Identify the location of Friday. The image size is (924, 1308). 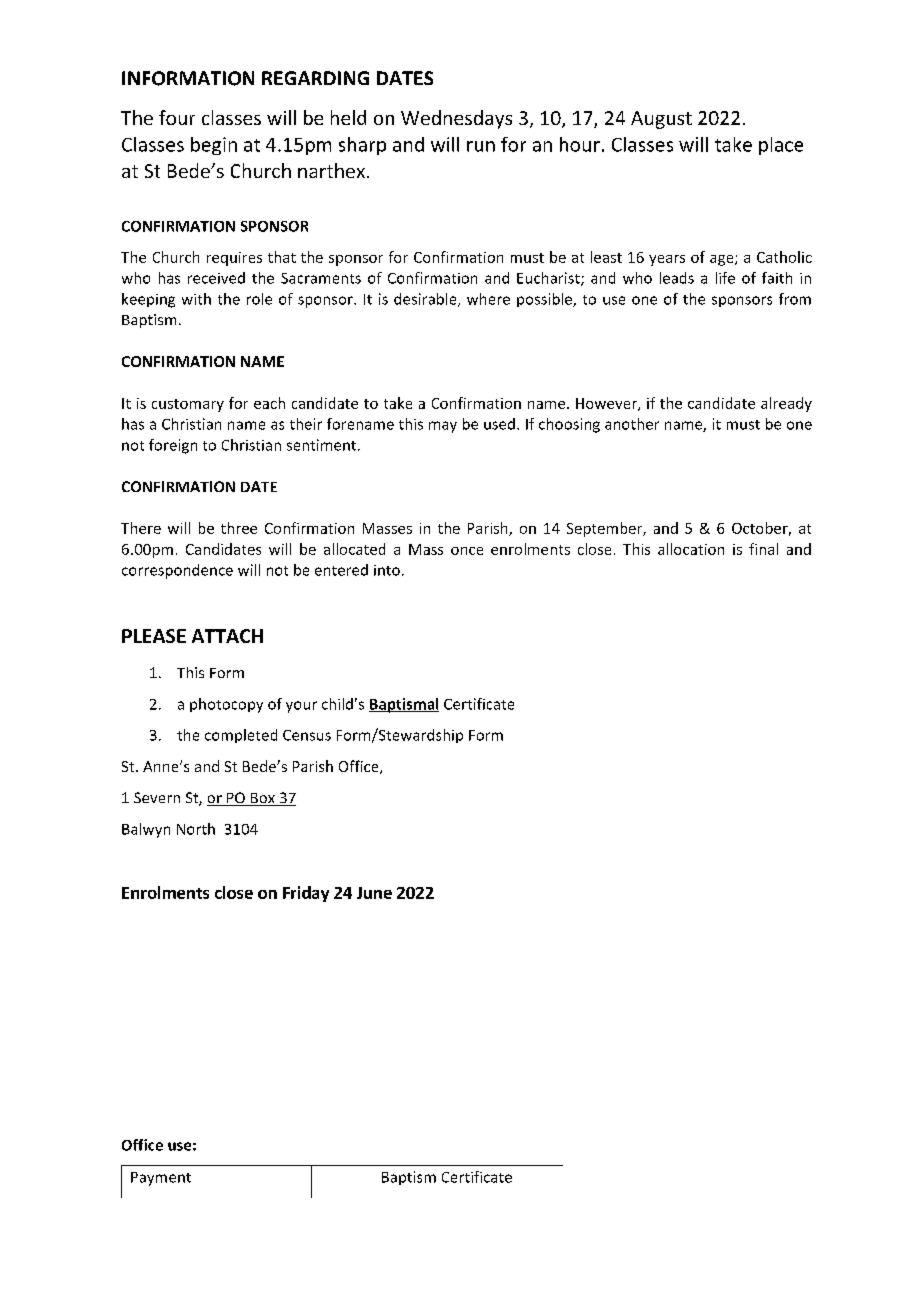
(306, 894).
